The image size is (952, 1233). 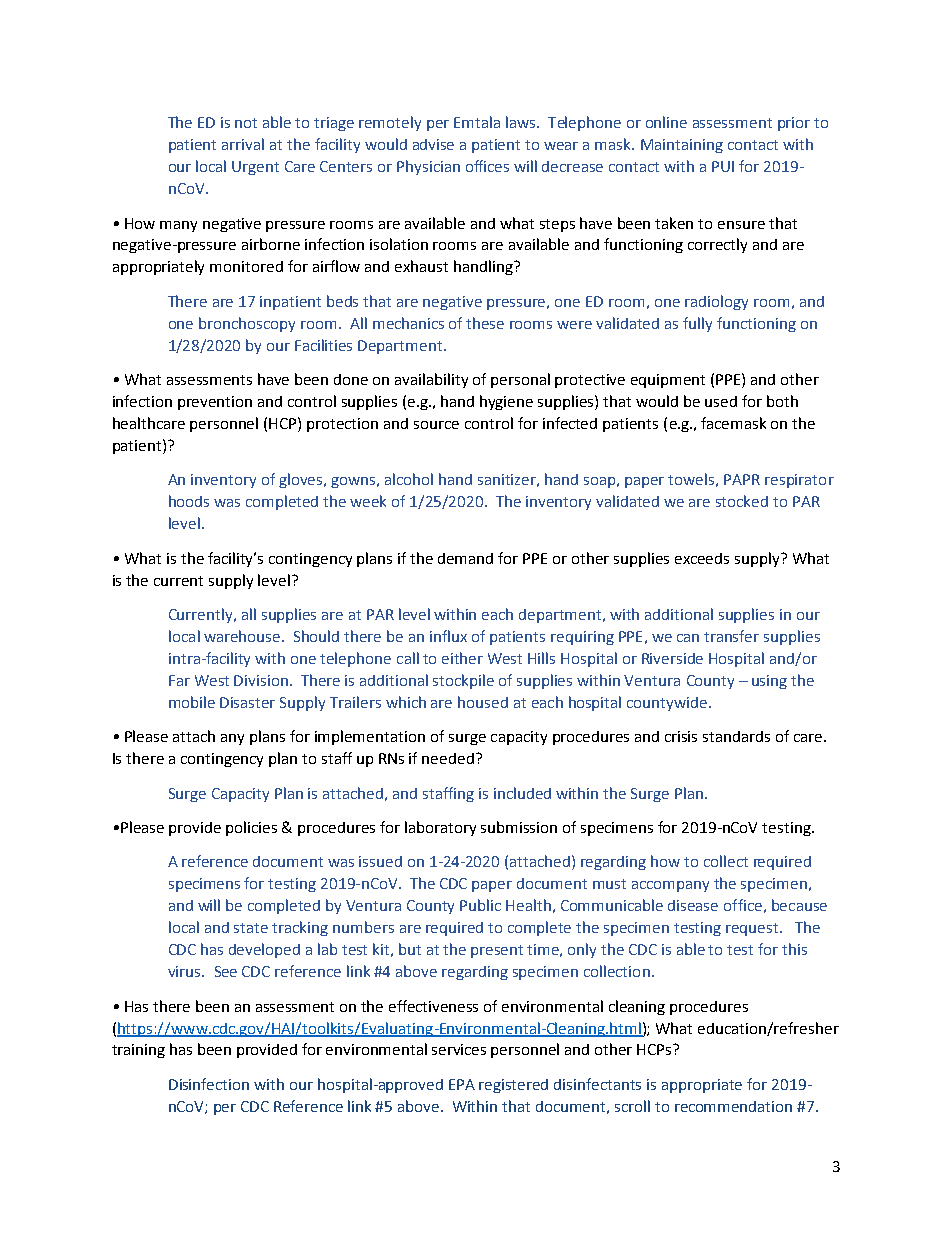 I want to click on advise, so click(x=433, y=144).
